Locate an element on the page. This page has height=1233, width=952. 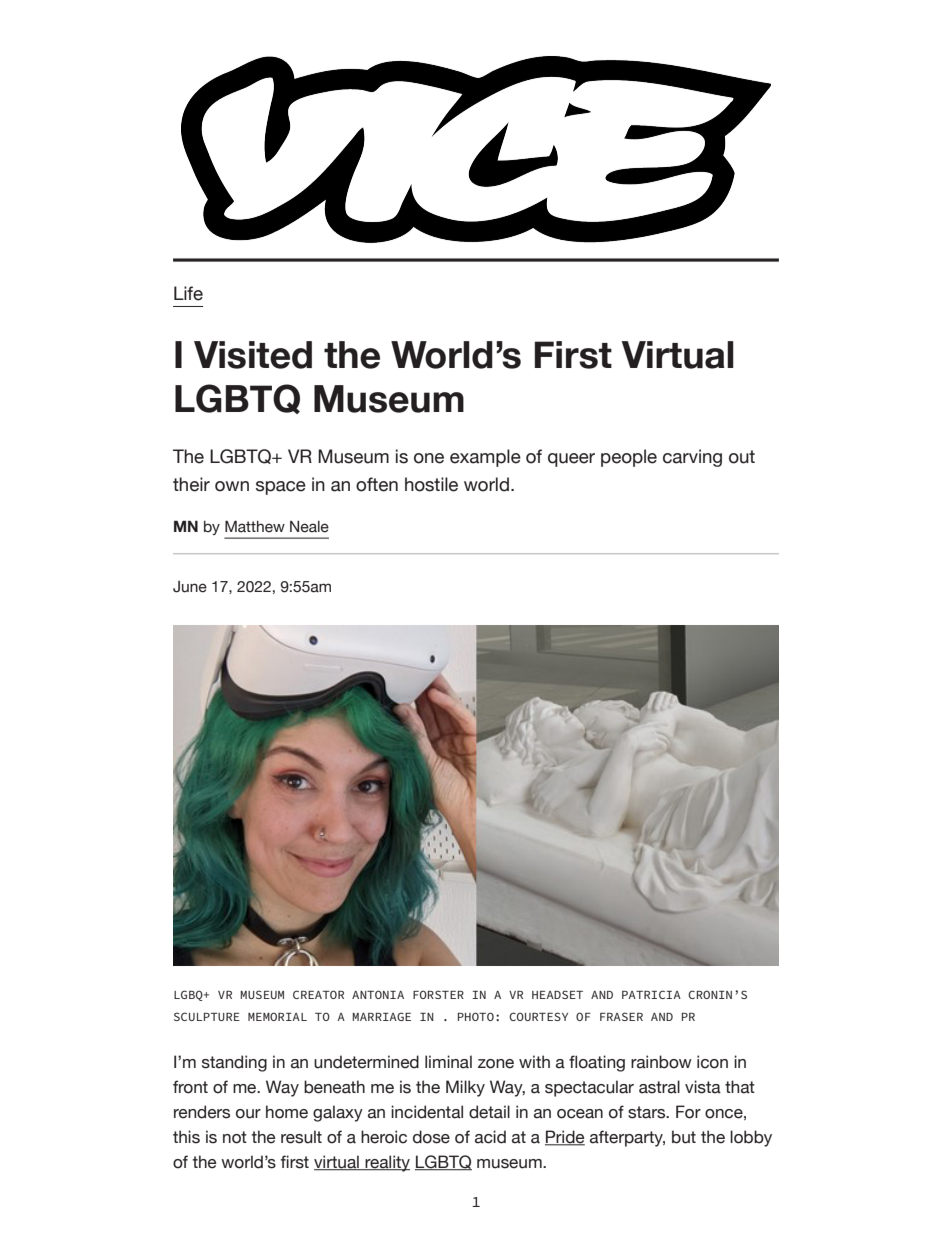
PATRICIA is located at coordinates (651, 994).
